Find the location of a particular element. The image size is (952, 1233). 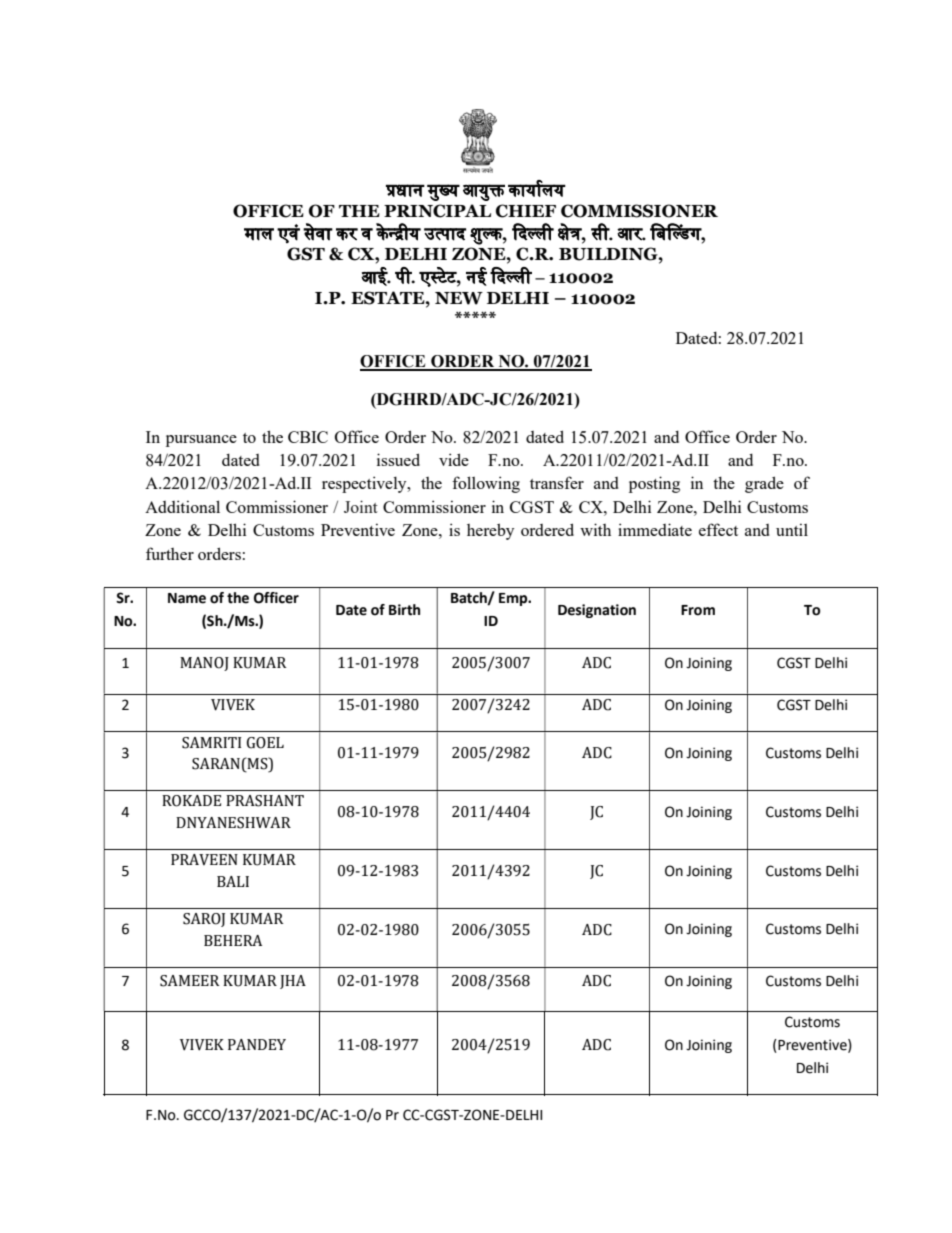

grade is located at coordinates (764, 484).
